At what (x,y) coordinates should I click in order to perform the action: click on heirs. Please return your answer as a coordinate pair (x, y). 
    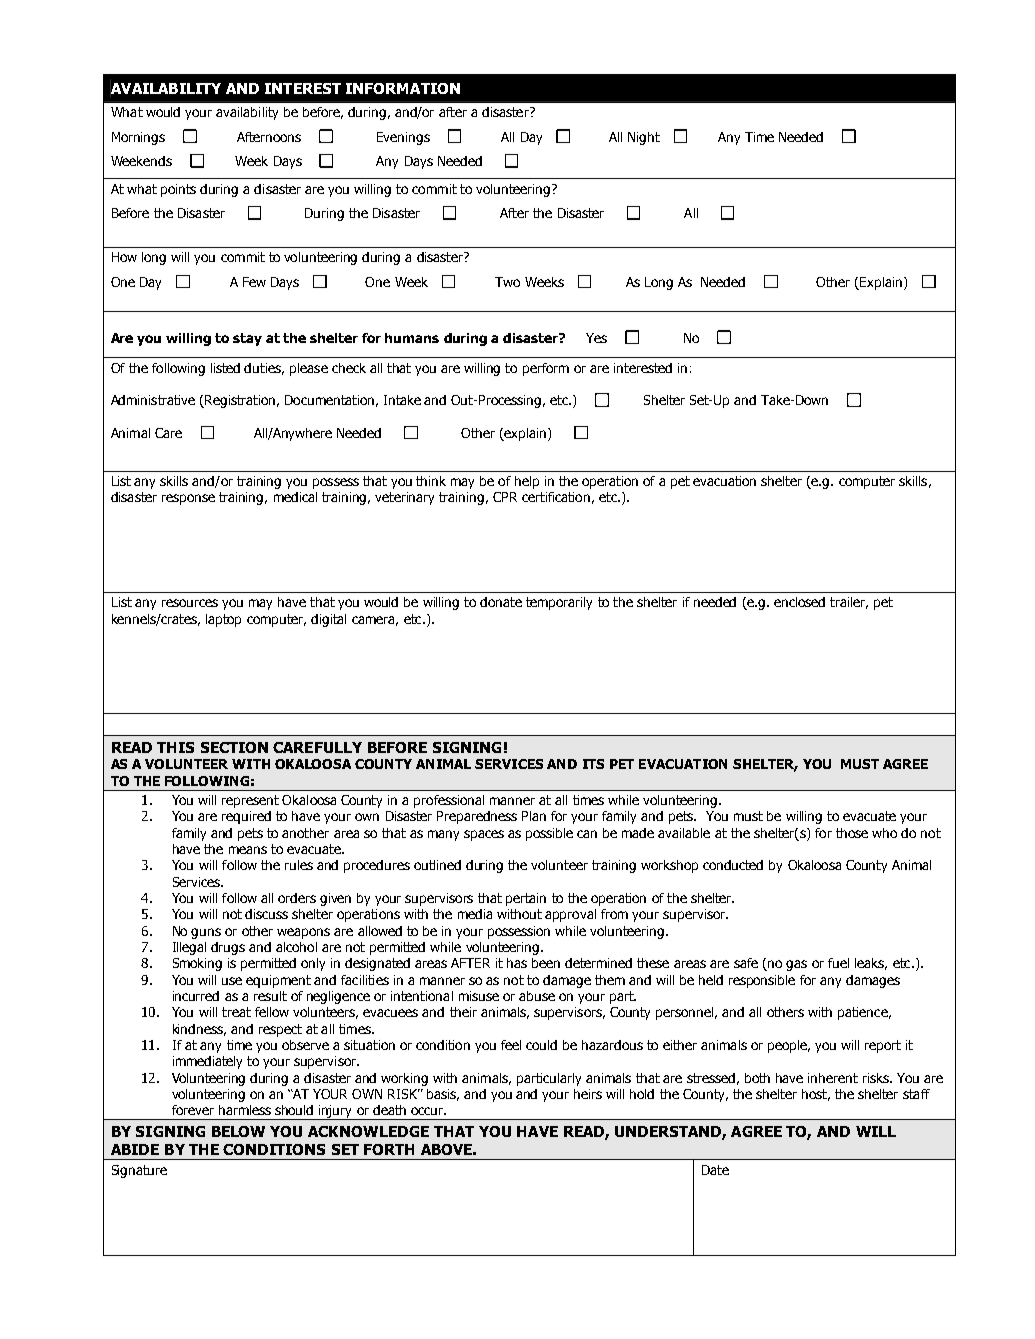
    Looking at the image, I should click on (588, 1094).
